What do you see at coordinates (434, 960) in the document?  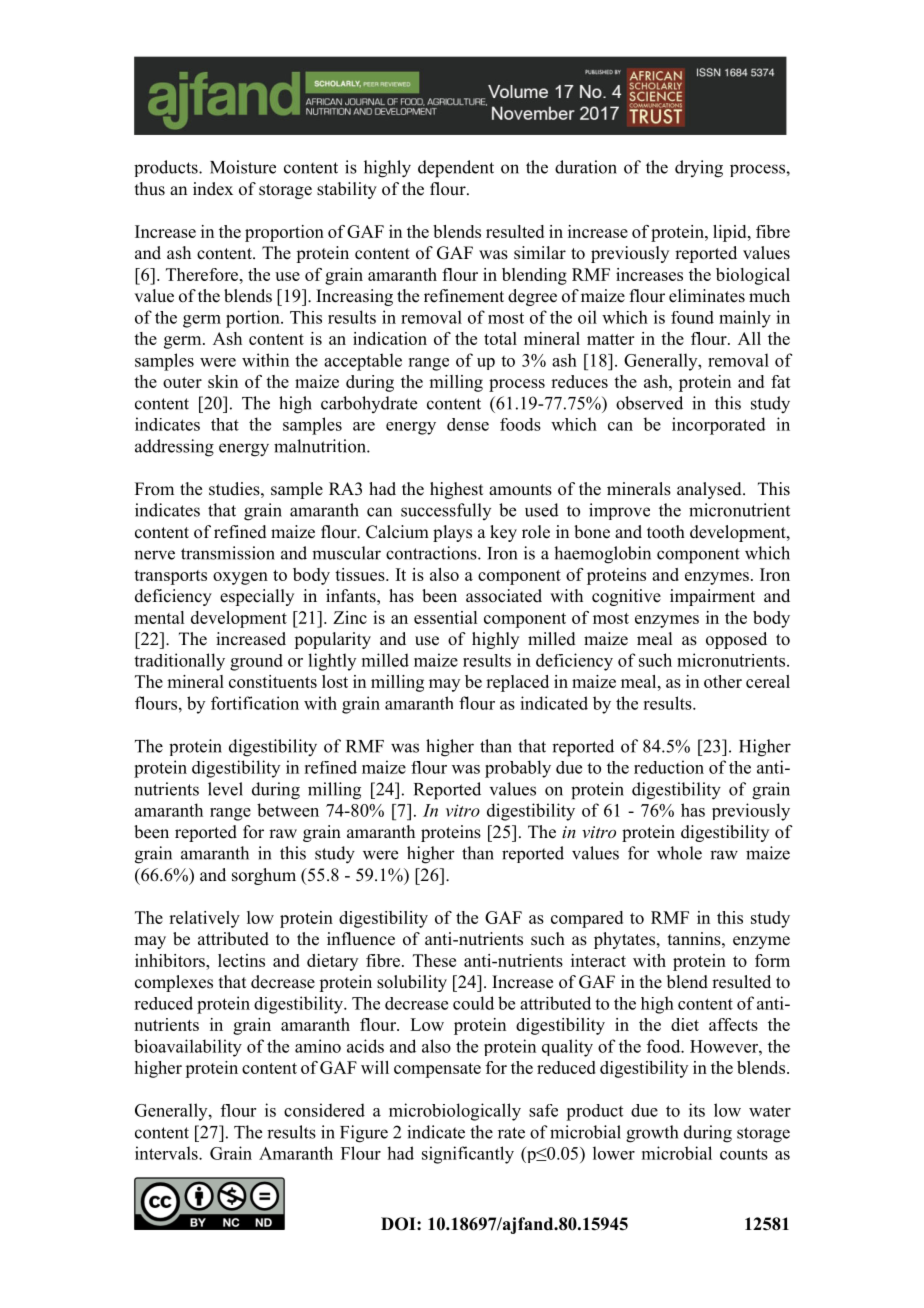 I see `These` at bounding box center [434, 960].
